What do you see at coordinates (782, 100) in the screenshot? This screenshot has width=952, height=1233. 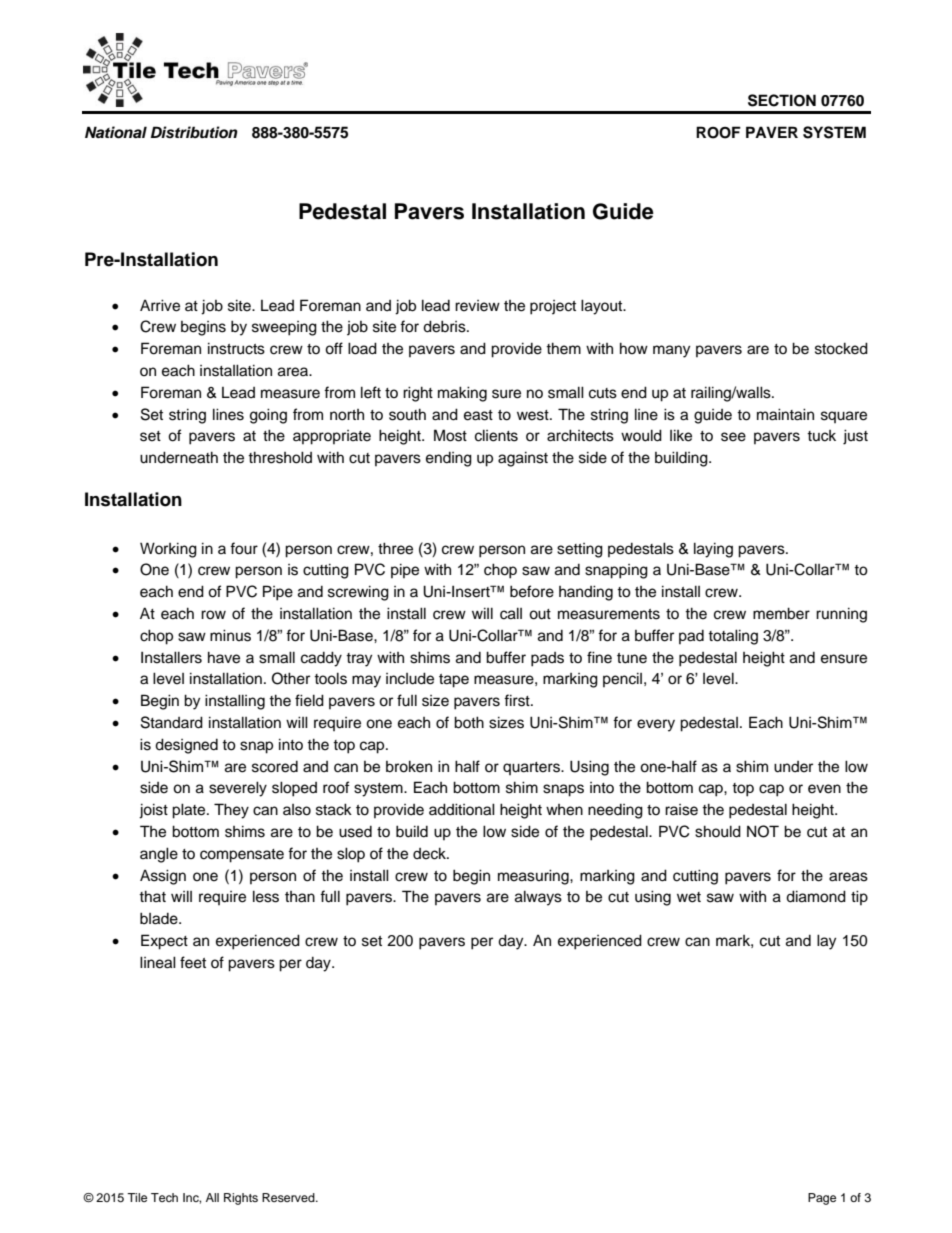 I see `SECTION` at bounding box center [782, 100].
